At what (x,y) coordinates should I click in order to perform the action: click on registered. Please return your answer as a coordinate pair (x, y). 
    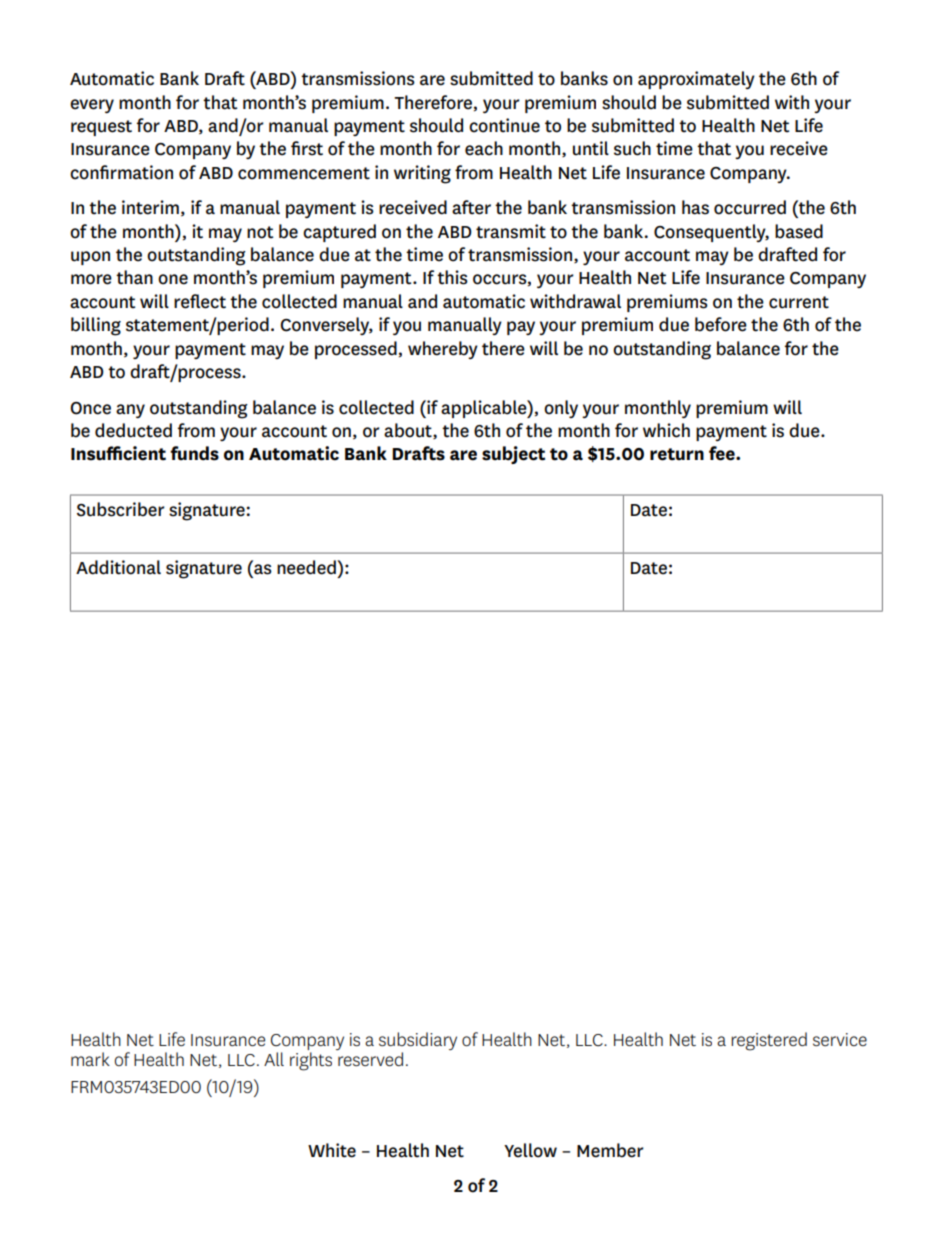
    Looking at the image, I should click on (769, 1041).
